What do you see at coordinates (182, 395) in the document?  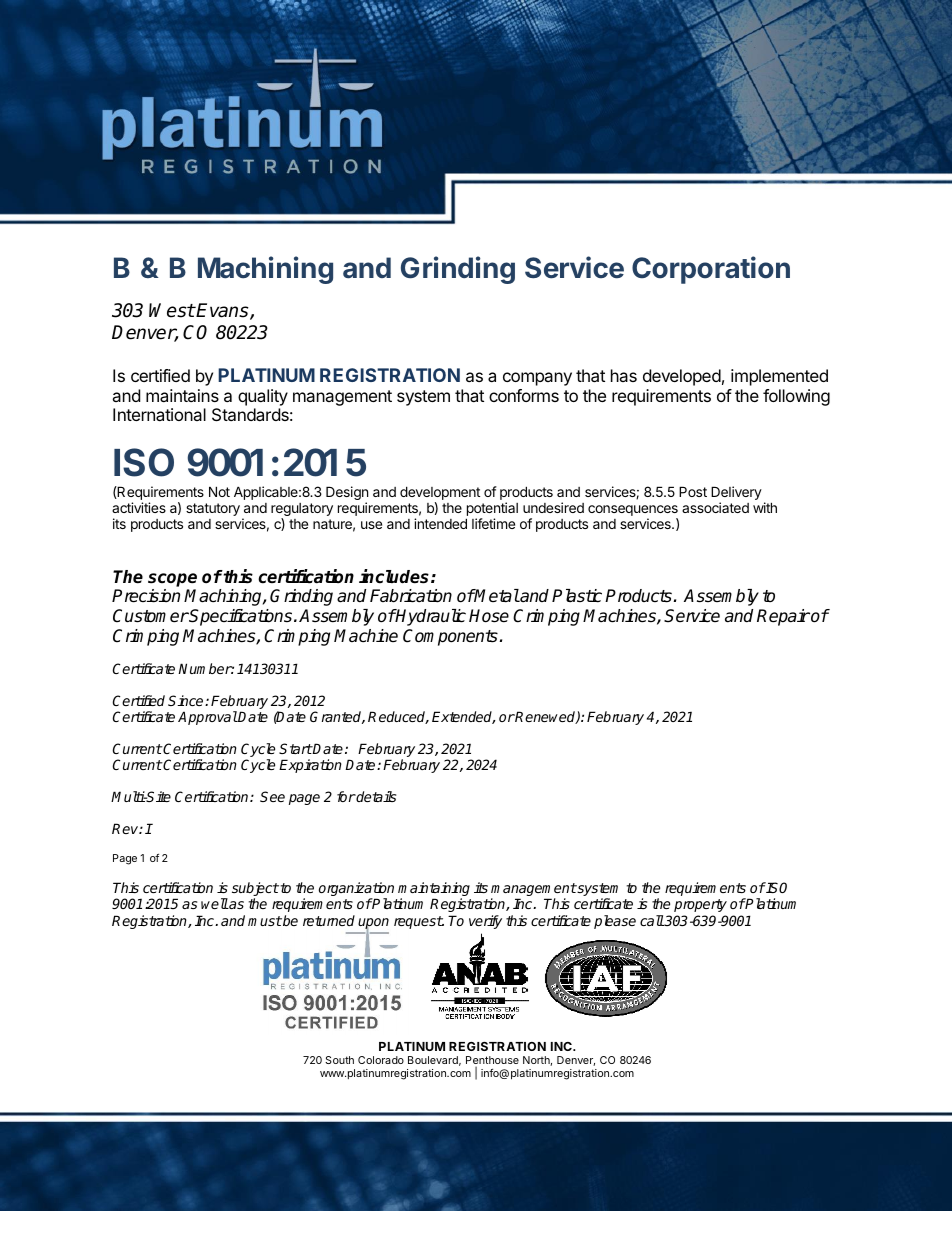 I see `maintains` at bounding box center [182, 395].
